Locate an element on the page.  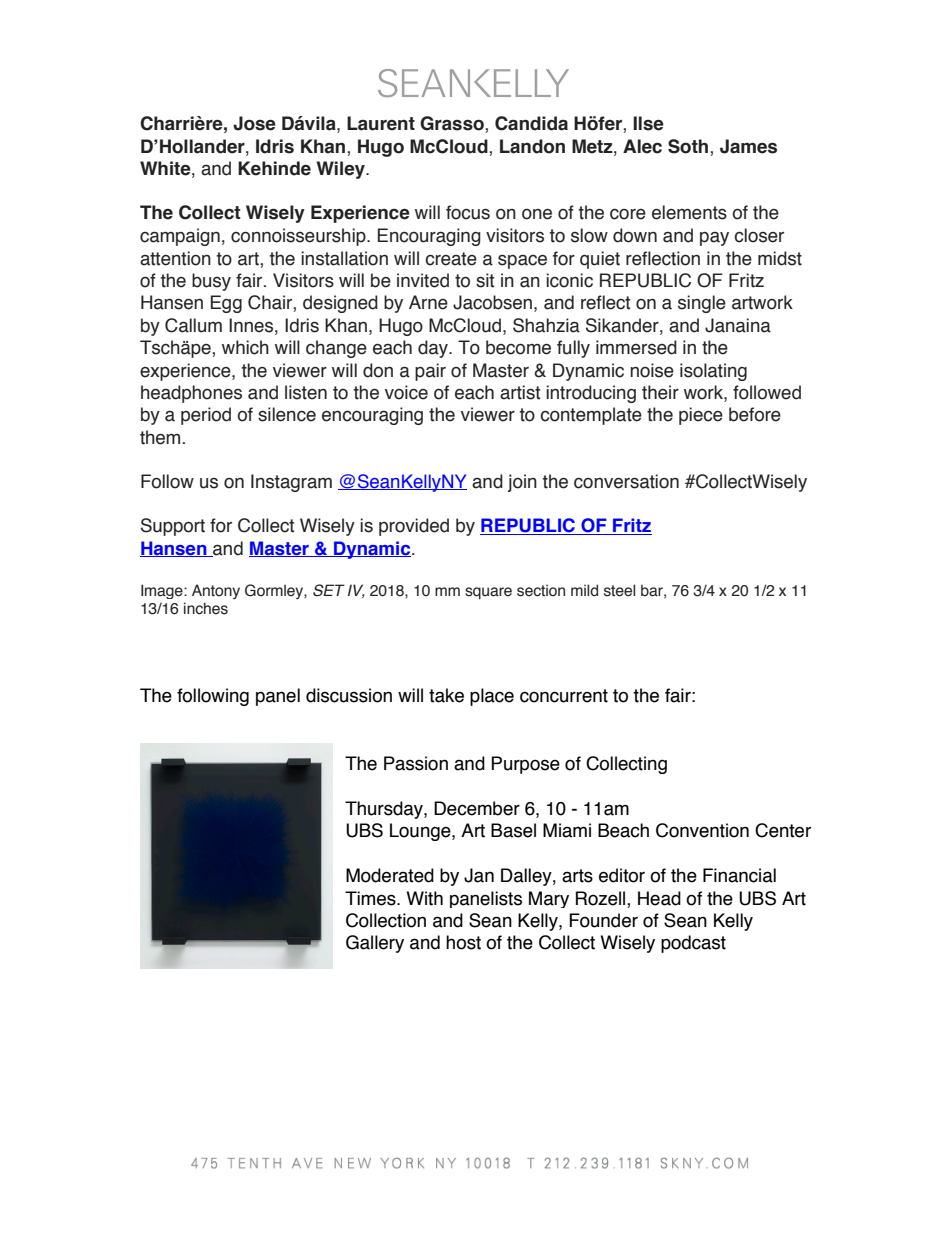
host is located at coordinates (463, 942).
